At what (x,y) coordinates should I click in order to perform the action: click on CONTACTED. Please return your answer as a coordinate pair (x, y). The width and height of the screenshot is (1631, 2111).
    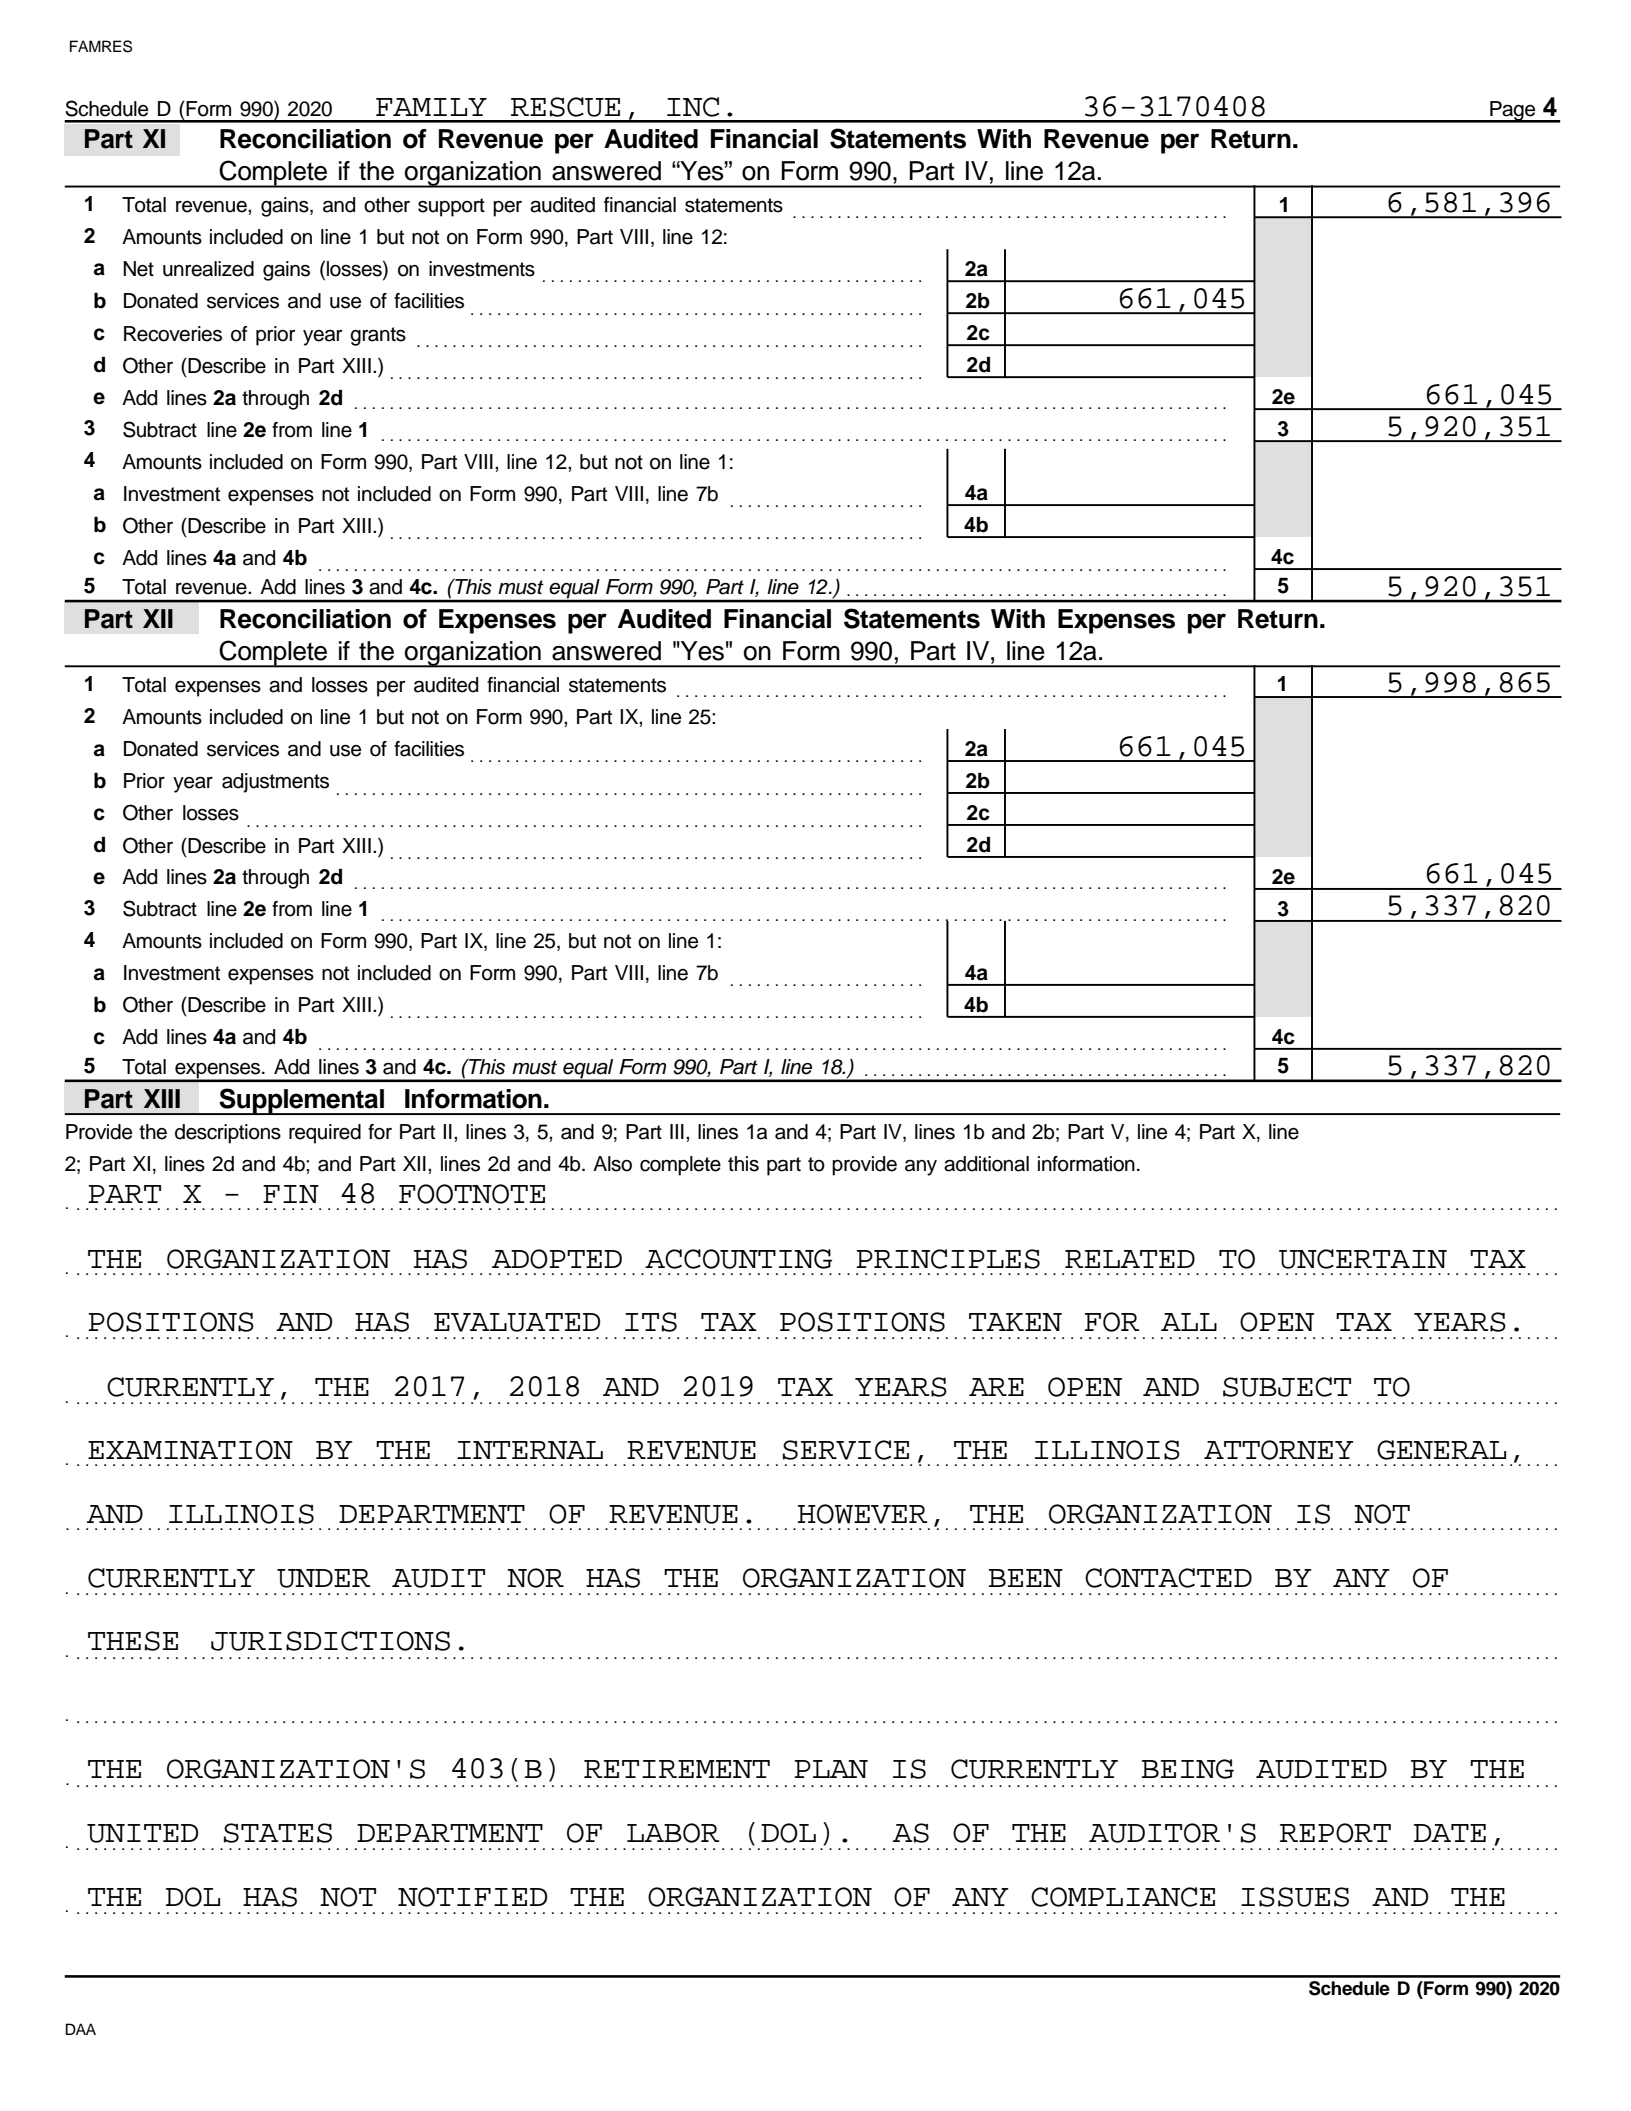
    Looking at the image, I should click on (1168, 1578).
